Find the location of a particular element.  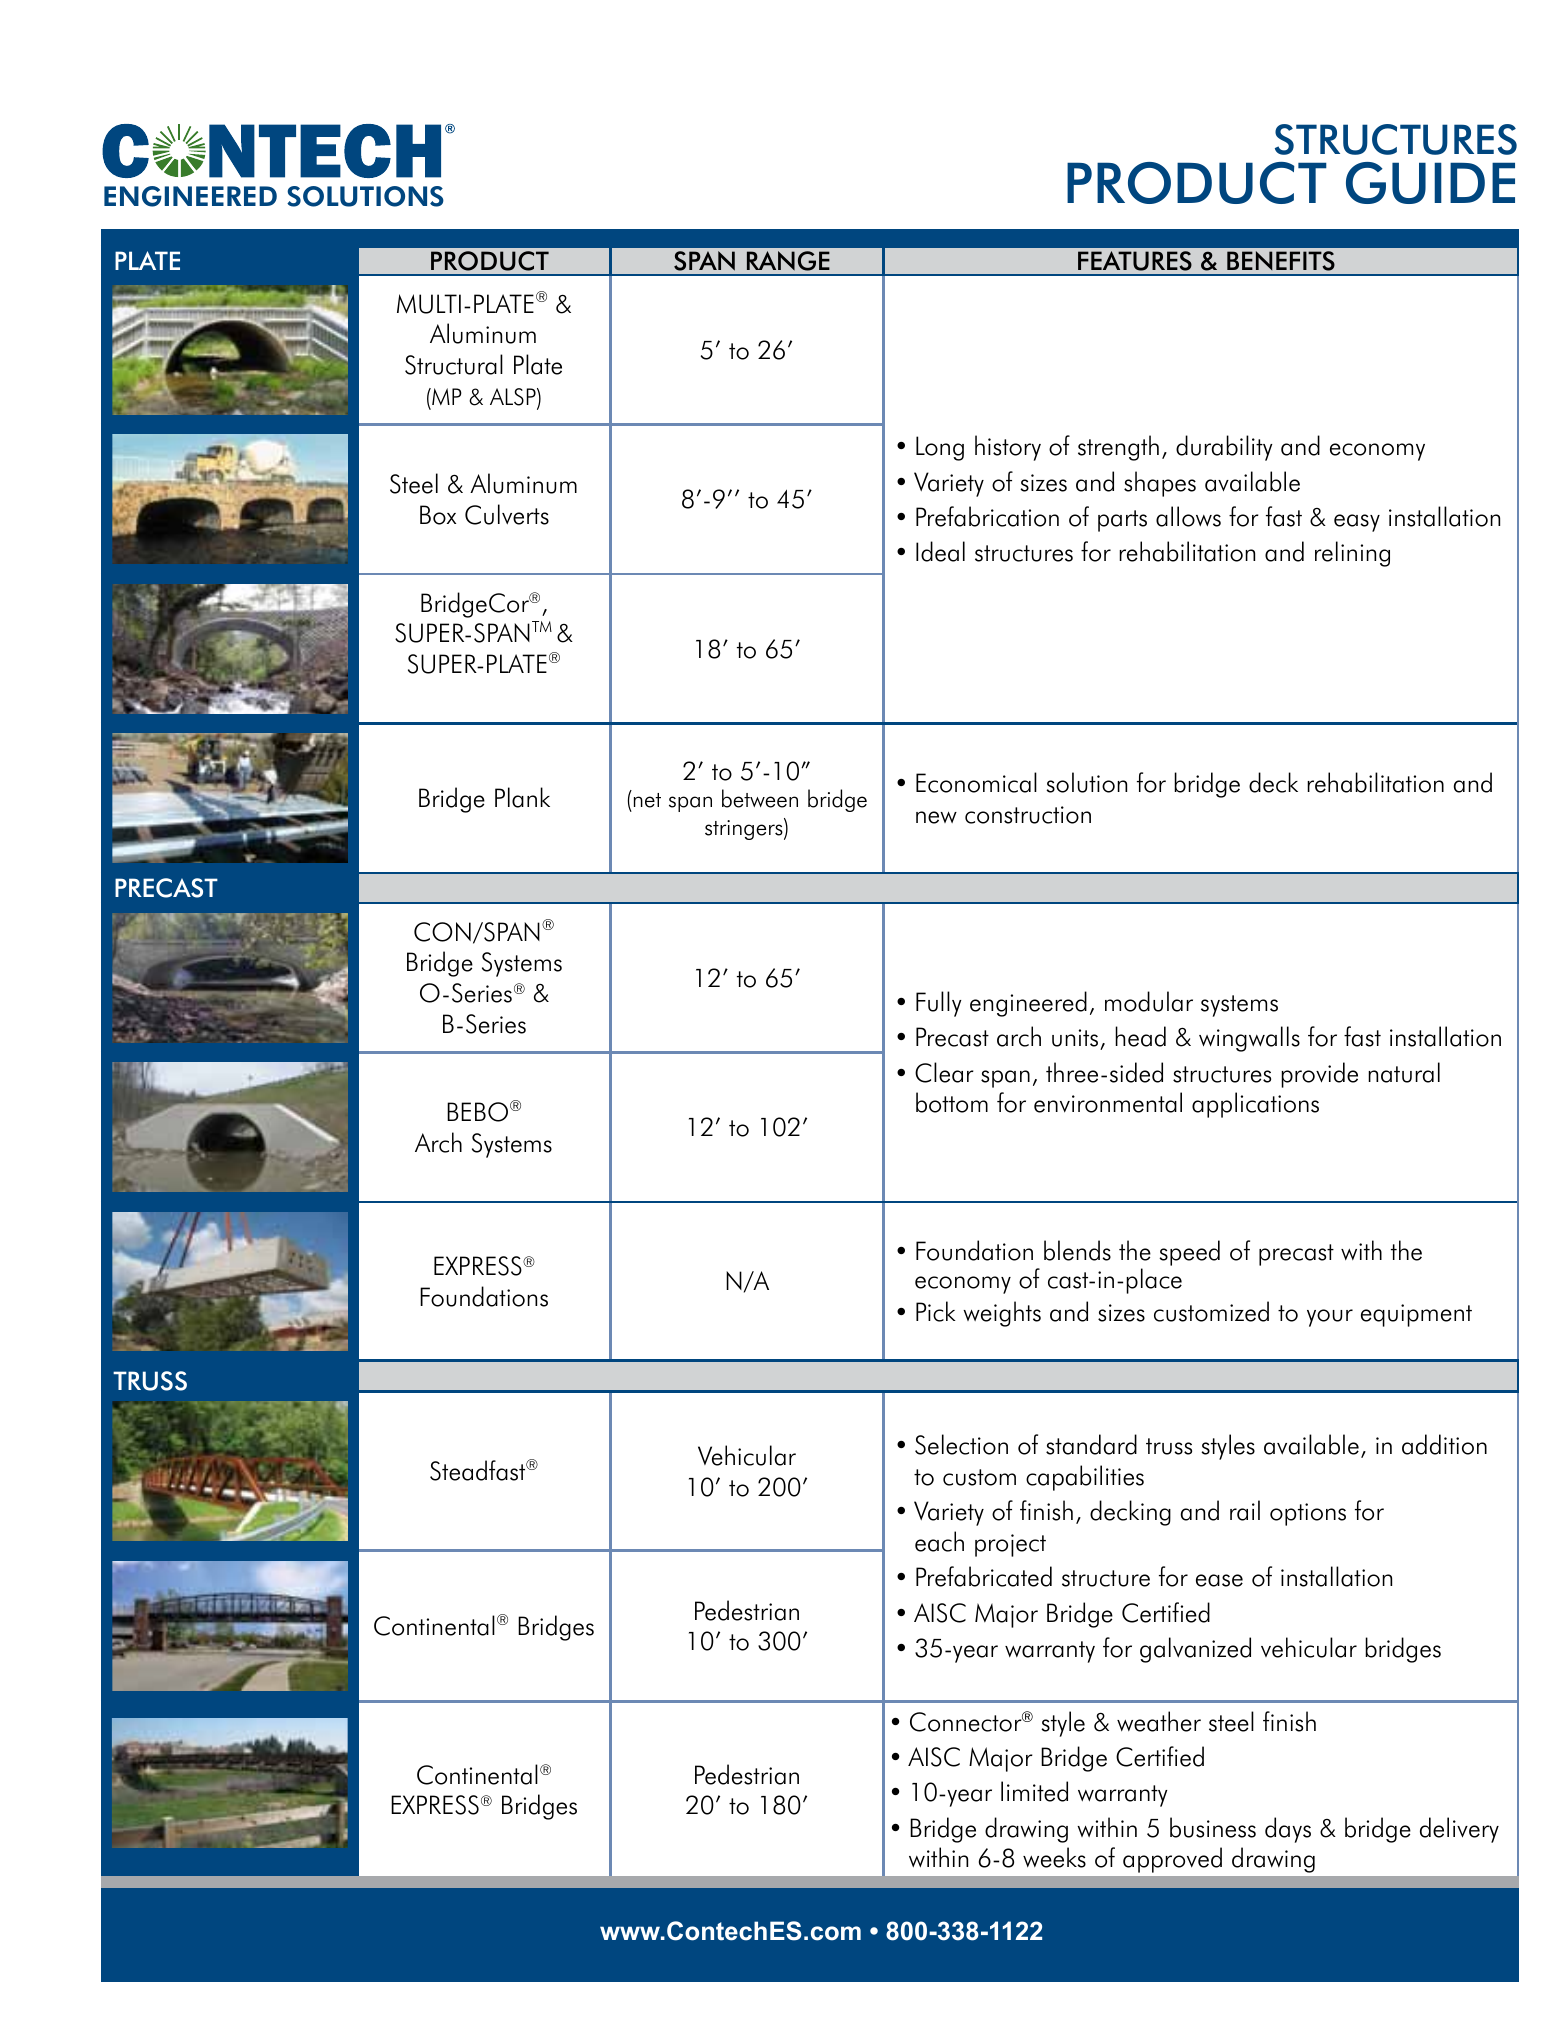

GUIDE is located at coordinates (1430, 183).
